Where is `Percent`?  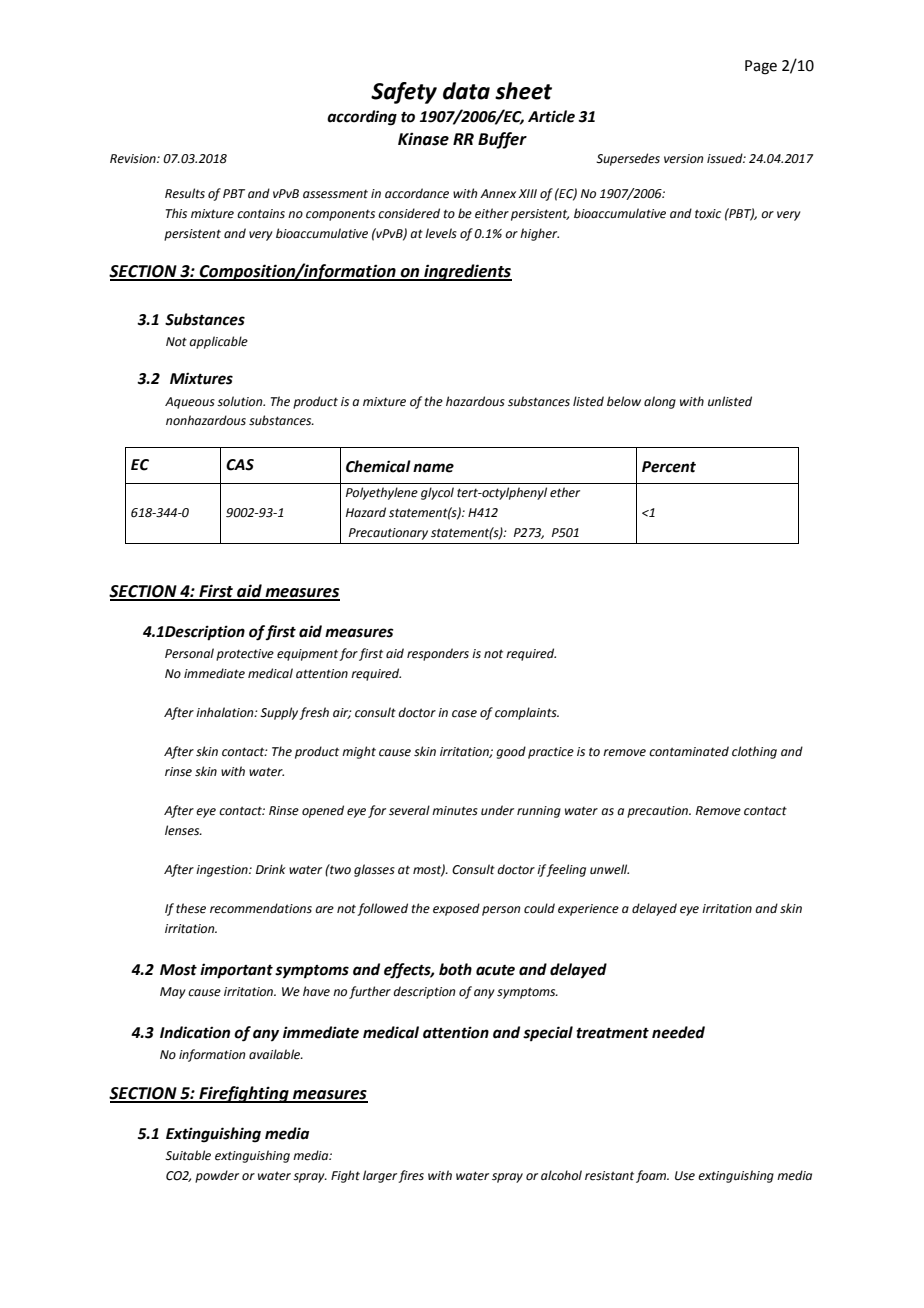
Percent is located at coordinates (669, 467).
